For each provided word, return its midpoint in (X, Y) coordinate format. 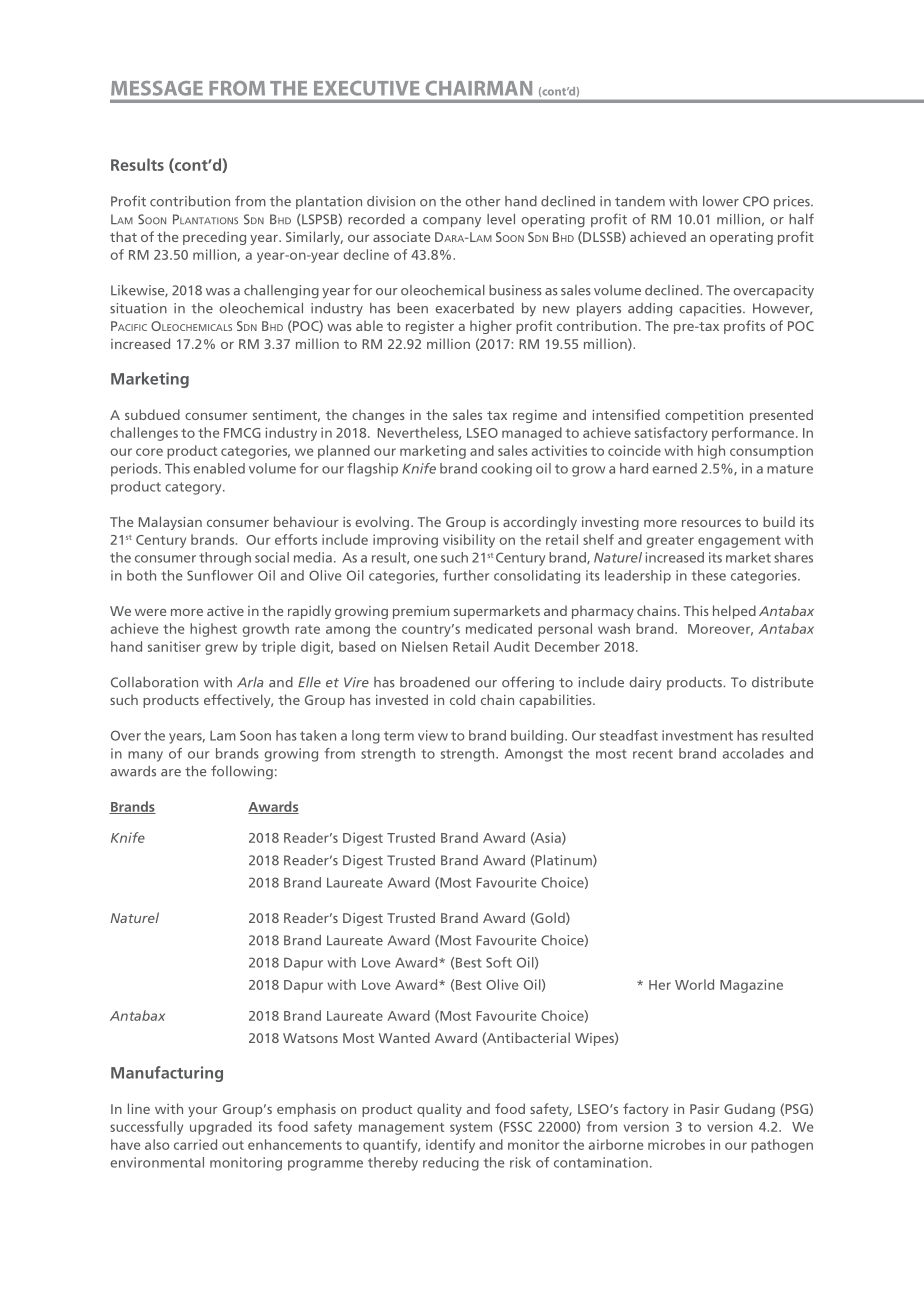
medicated (499, 628)
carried (195, 1144)
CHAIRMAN (479, 88)
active (225, 611)
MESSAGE (157, 88)
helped (734, 612)
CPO (756, 201)
